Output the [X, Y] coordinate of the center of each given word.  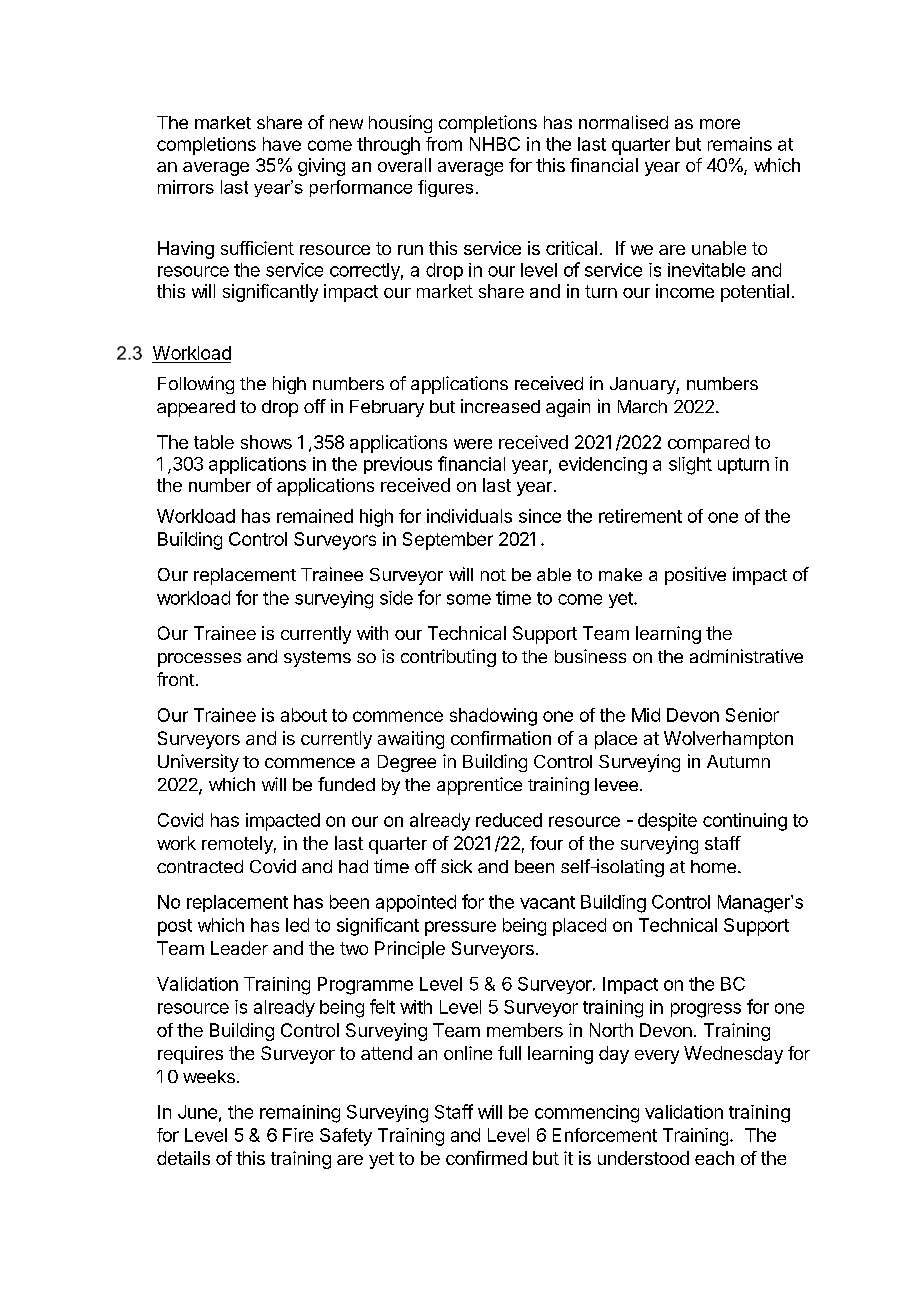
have [282, 144]
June [197, 1112]
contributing [448, 658]
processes [199, 660]
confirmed [486, 1158]
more [720, 124]
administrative [746, 656]
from [444, 144]
